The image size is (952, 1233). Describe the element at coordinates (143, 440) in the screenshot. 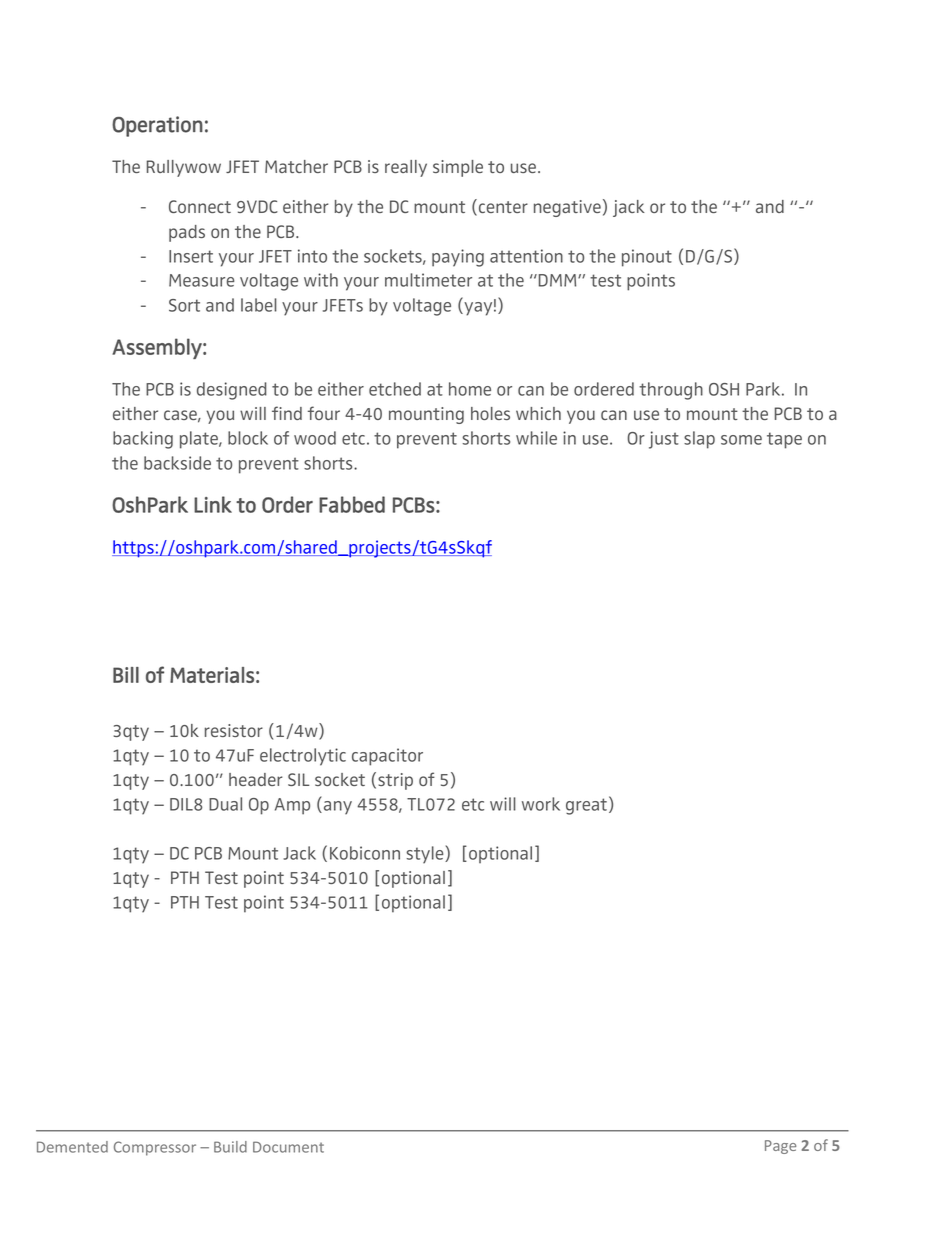

I see `backing` at that location.
